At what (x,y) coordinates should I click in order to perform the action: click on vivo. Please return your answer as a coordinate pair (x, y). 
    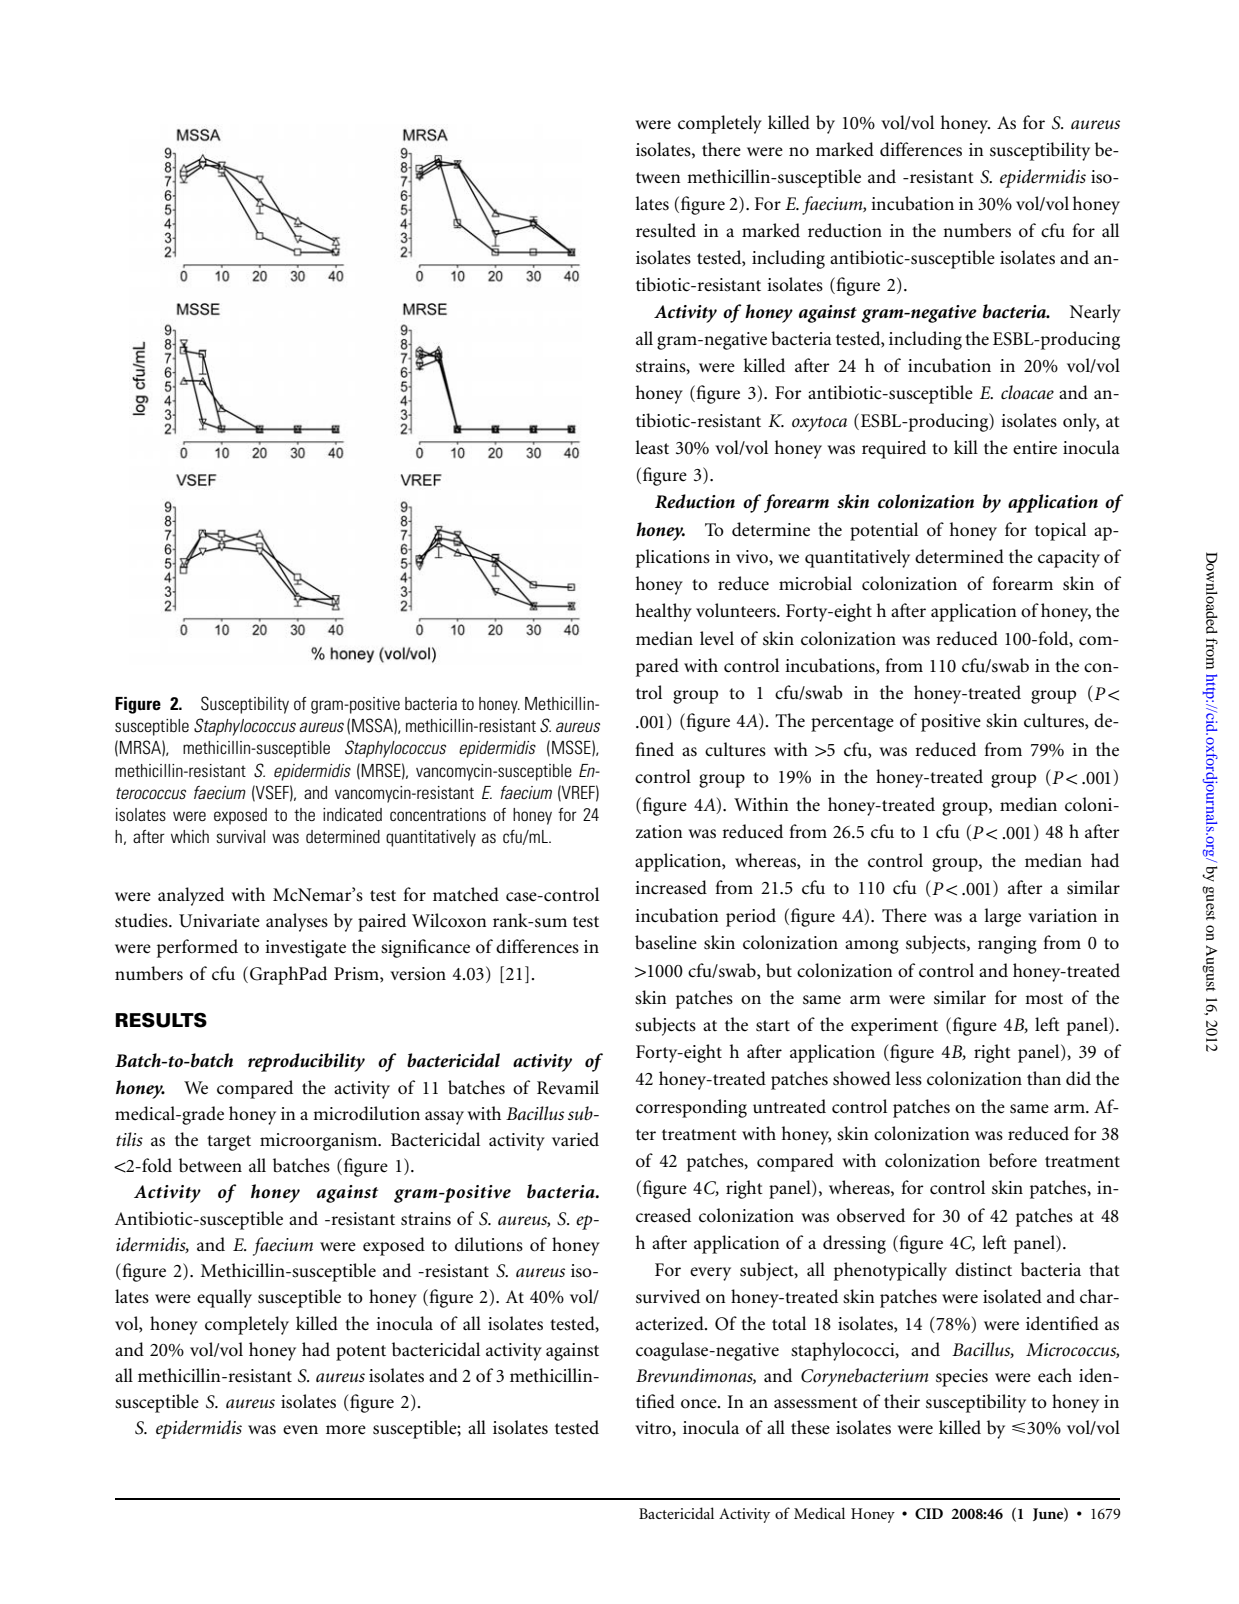
    Looking at the image, I should click on (753, 557).
